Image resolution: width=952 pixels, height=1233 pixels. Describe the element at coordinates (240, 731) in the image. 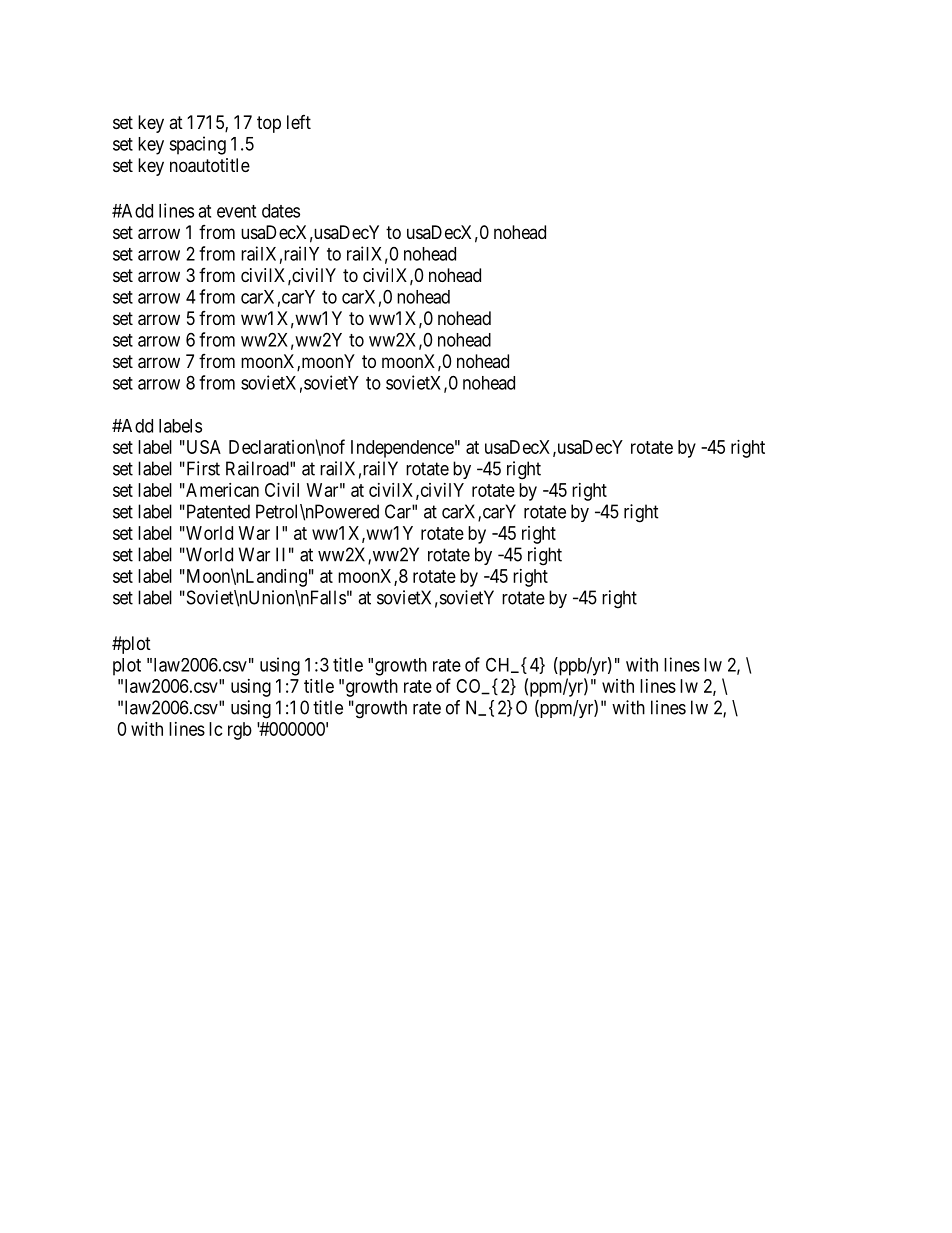

I see `rgb` at that location.
